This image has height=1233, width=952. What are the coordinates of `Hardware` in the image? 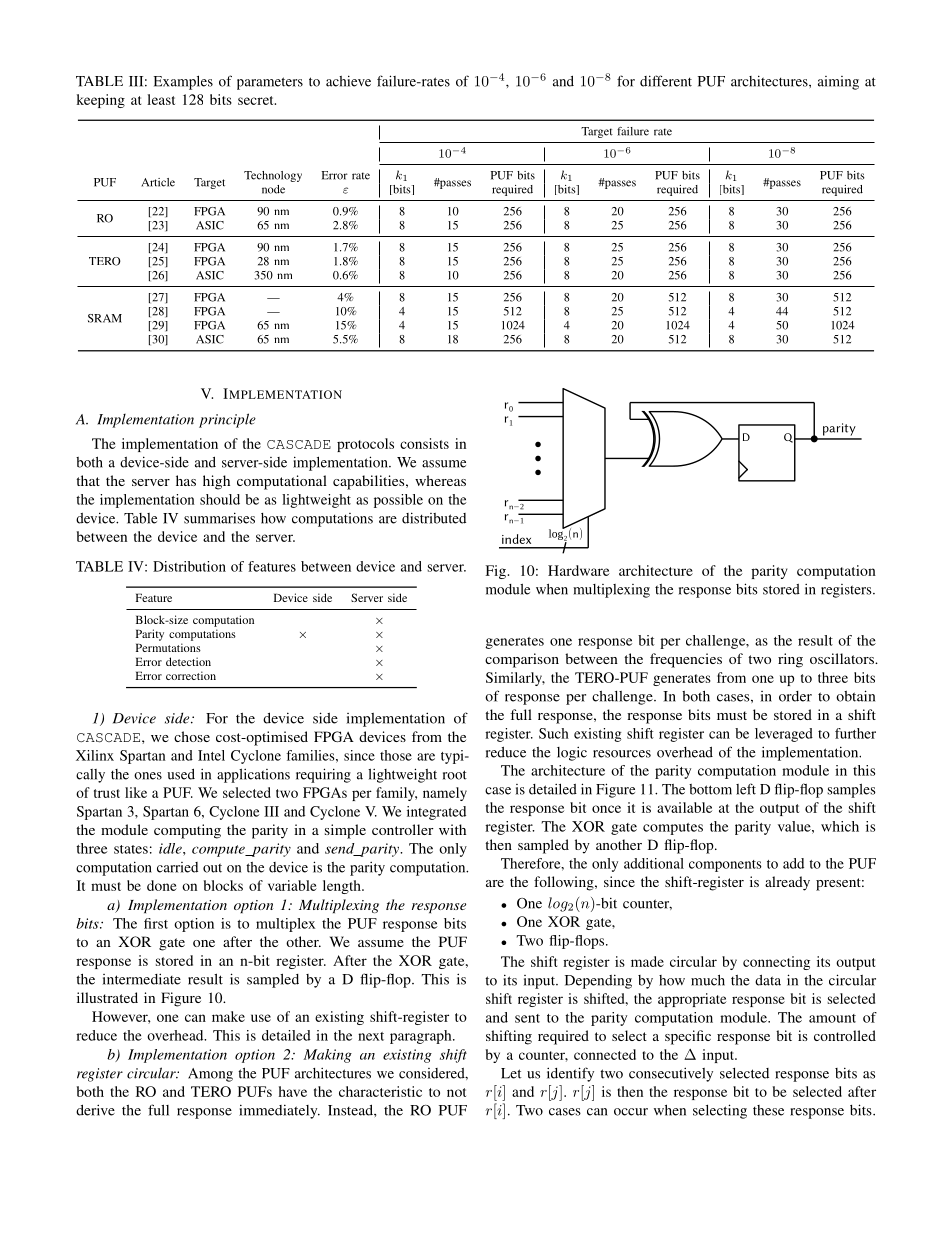 It's located at (579, 570).
